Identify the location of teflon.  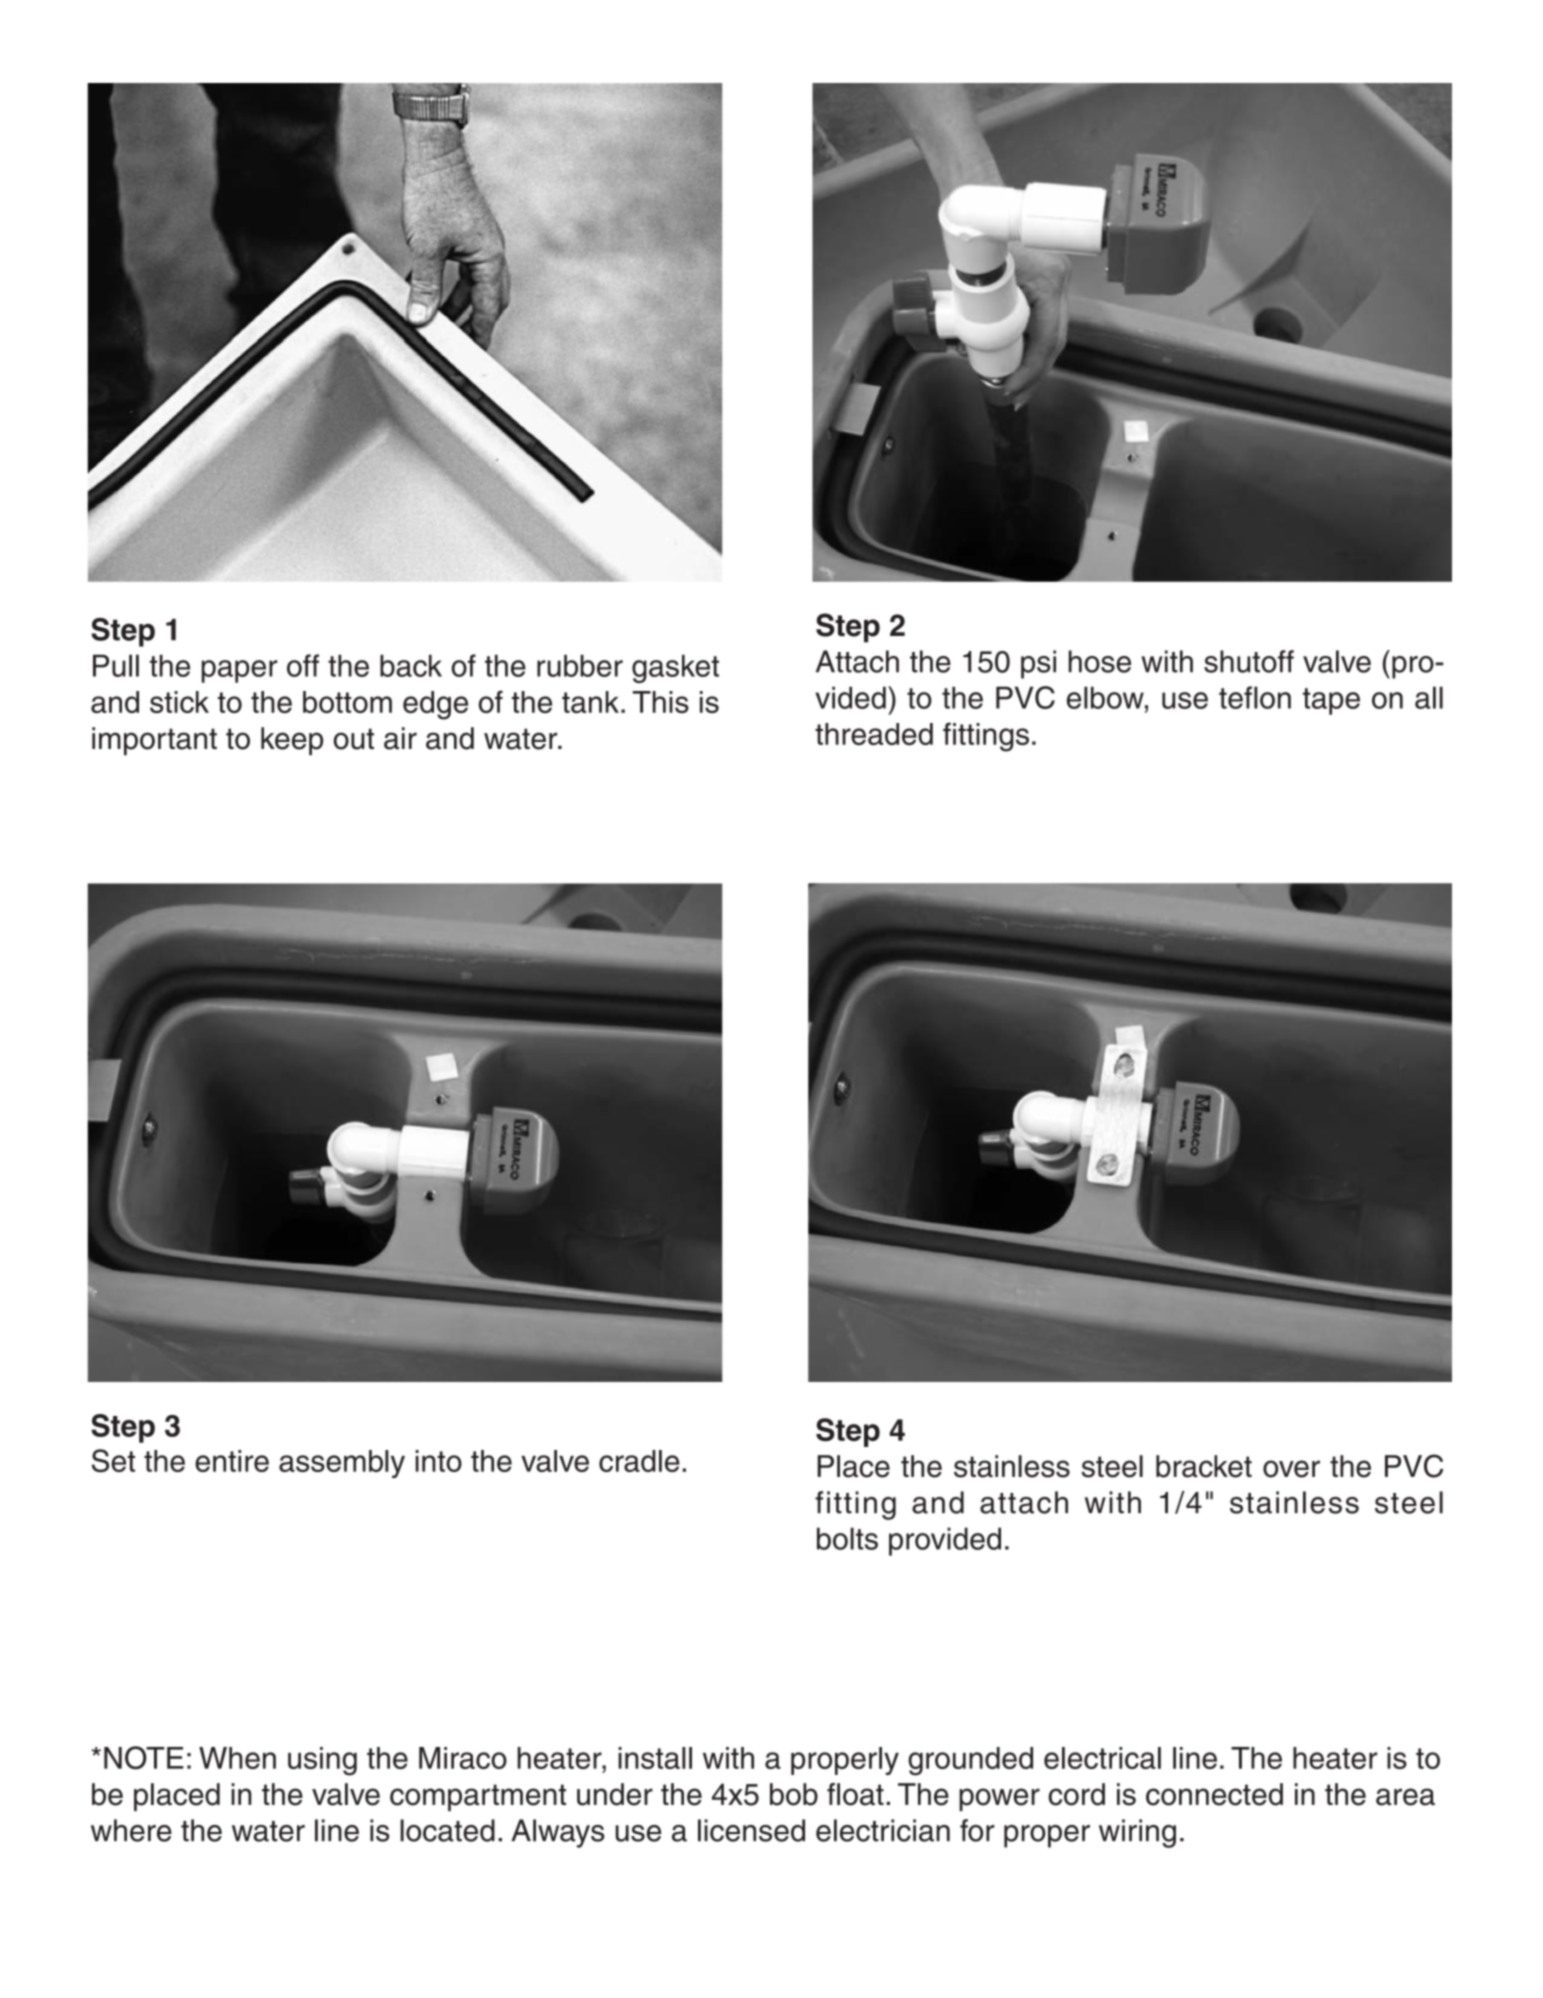
(1255, 697).
